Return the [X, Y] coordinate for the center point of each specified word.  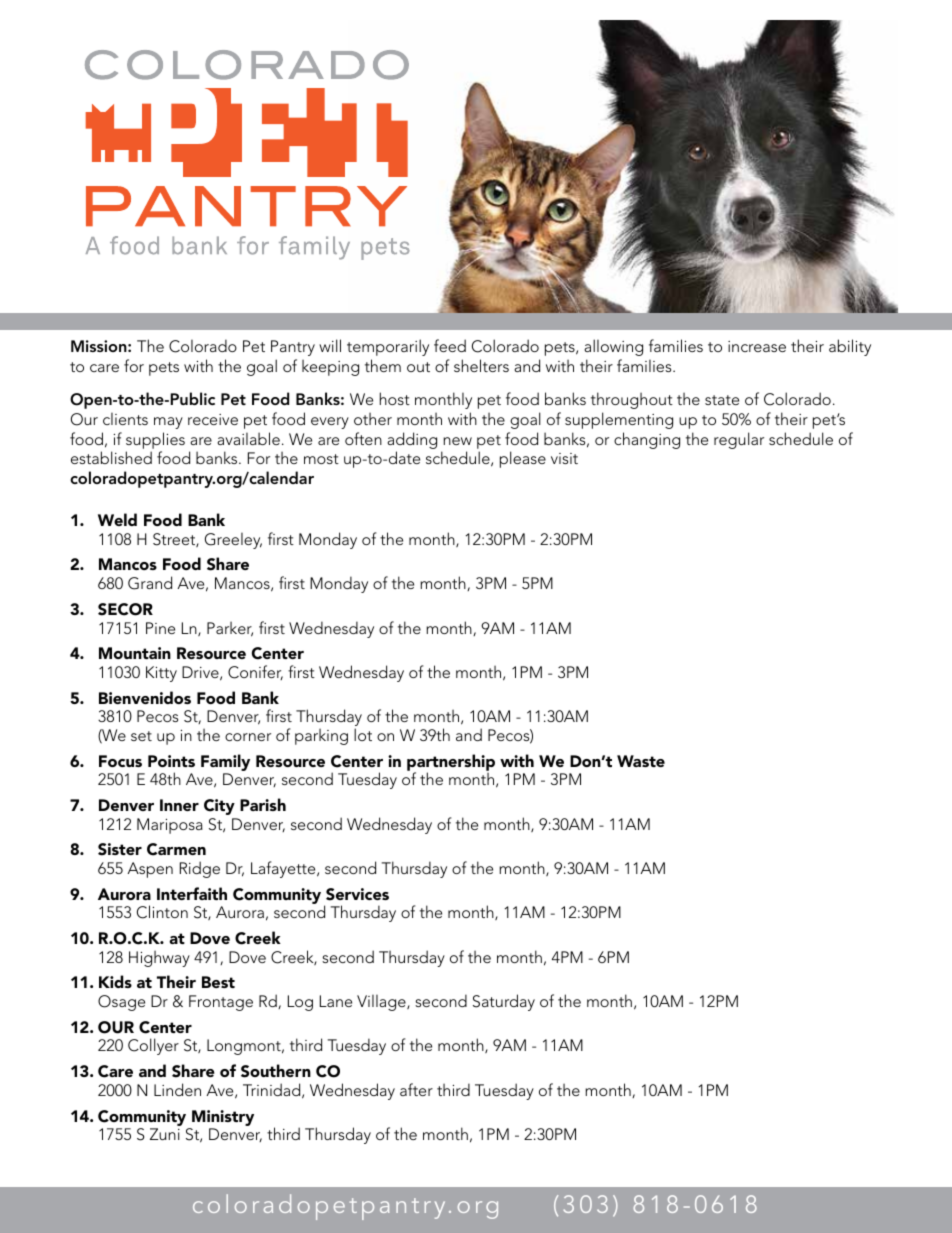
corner [248, 737]
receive [213, 419]
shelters [481, 365]
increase [757, 346]
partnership [451, 763]
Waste [641, 761]
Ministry [223, 1118]
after [416, 1089]
